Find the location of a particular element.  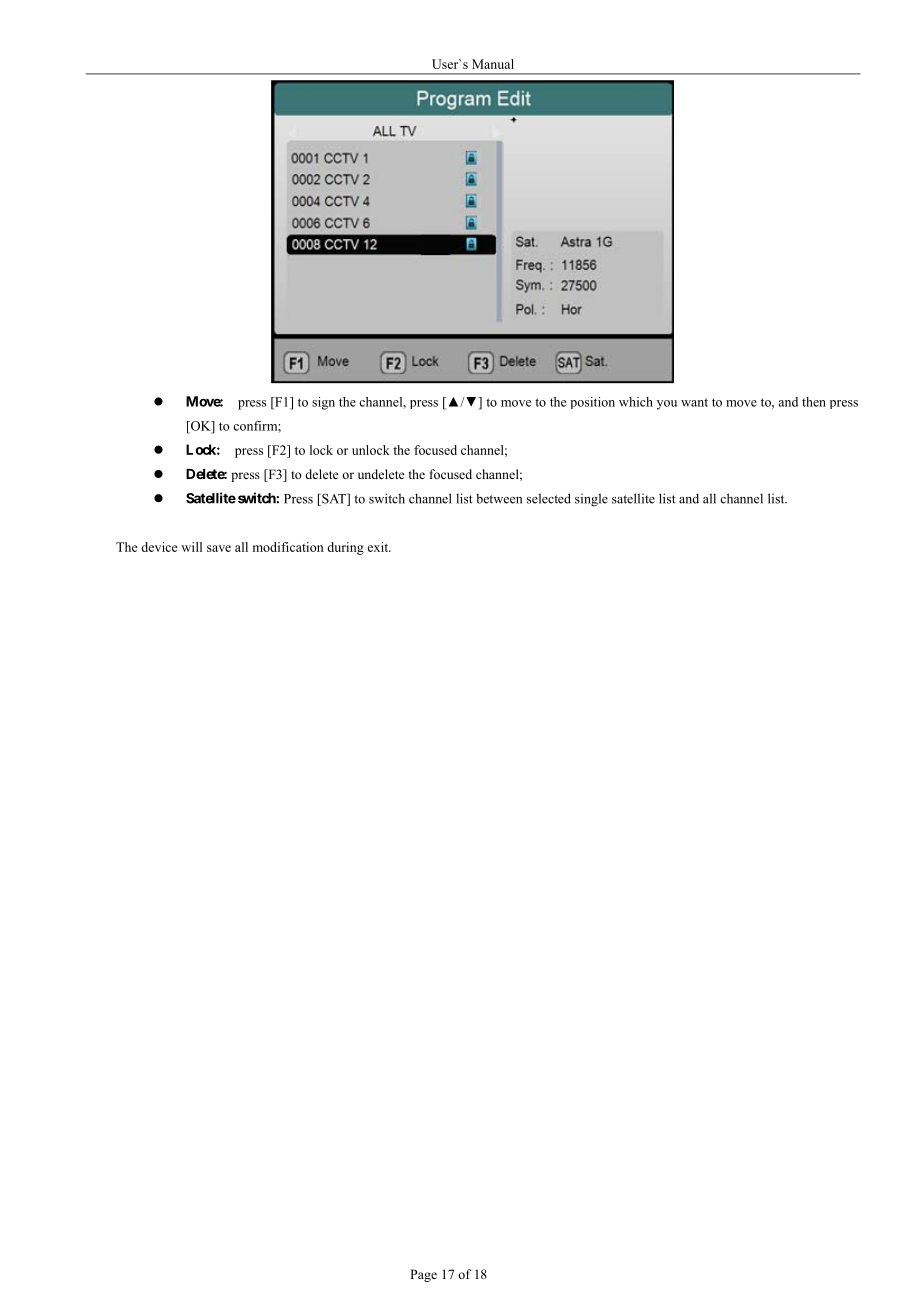

single is located at coordinates (591, 500).
